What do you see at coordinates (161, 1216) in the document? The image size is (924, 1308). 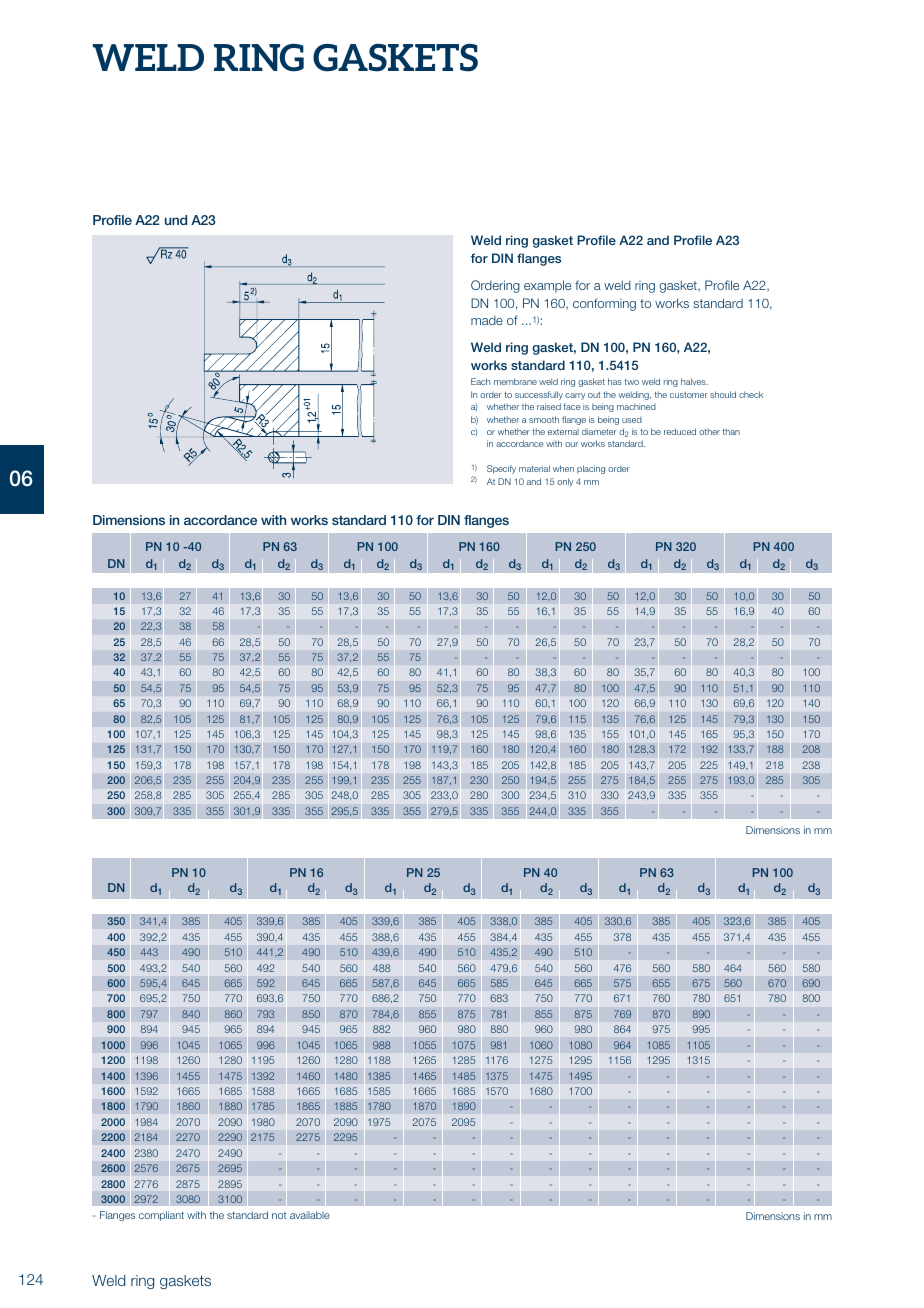 I see `compliant` at bounding box center [161, 1216].
